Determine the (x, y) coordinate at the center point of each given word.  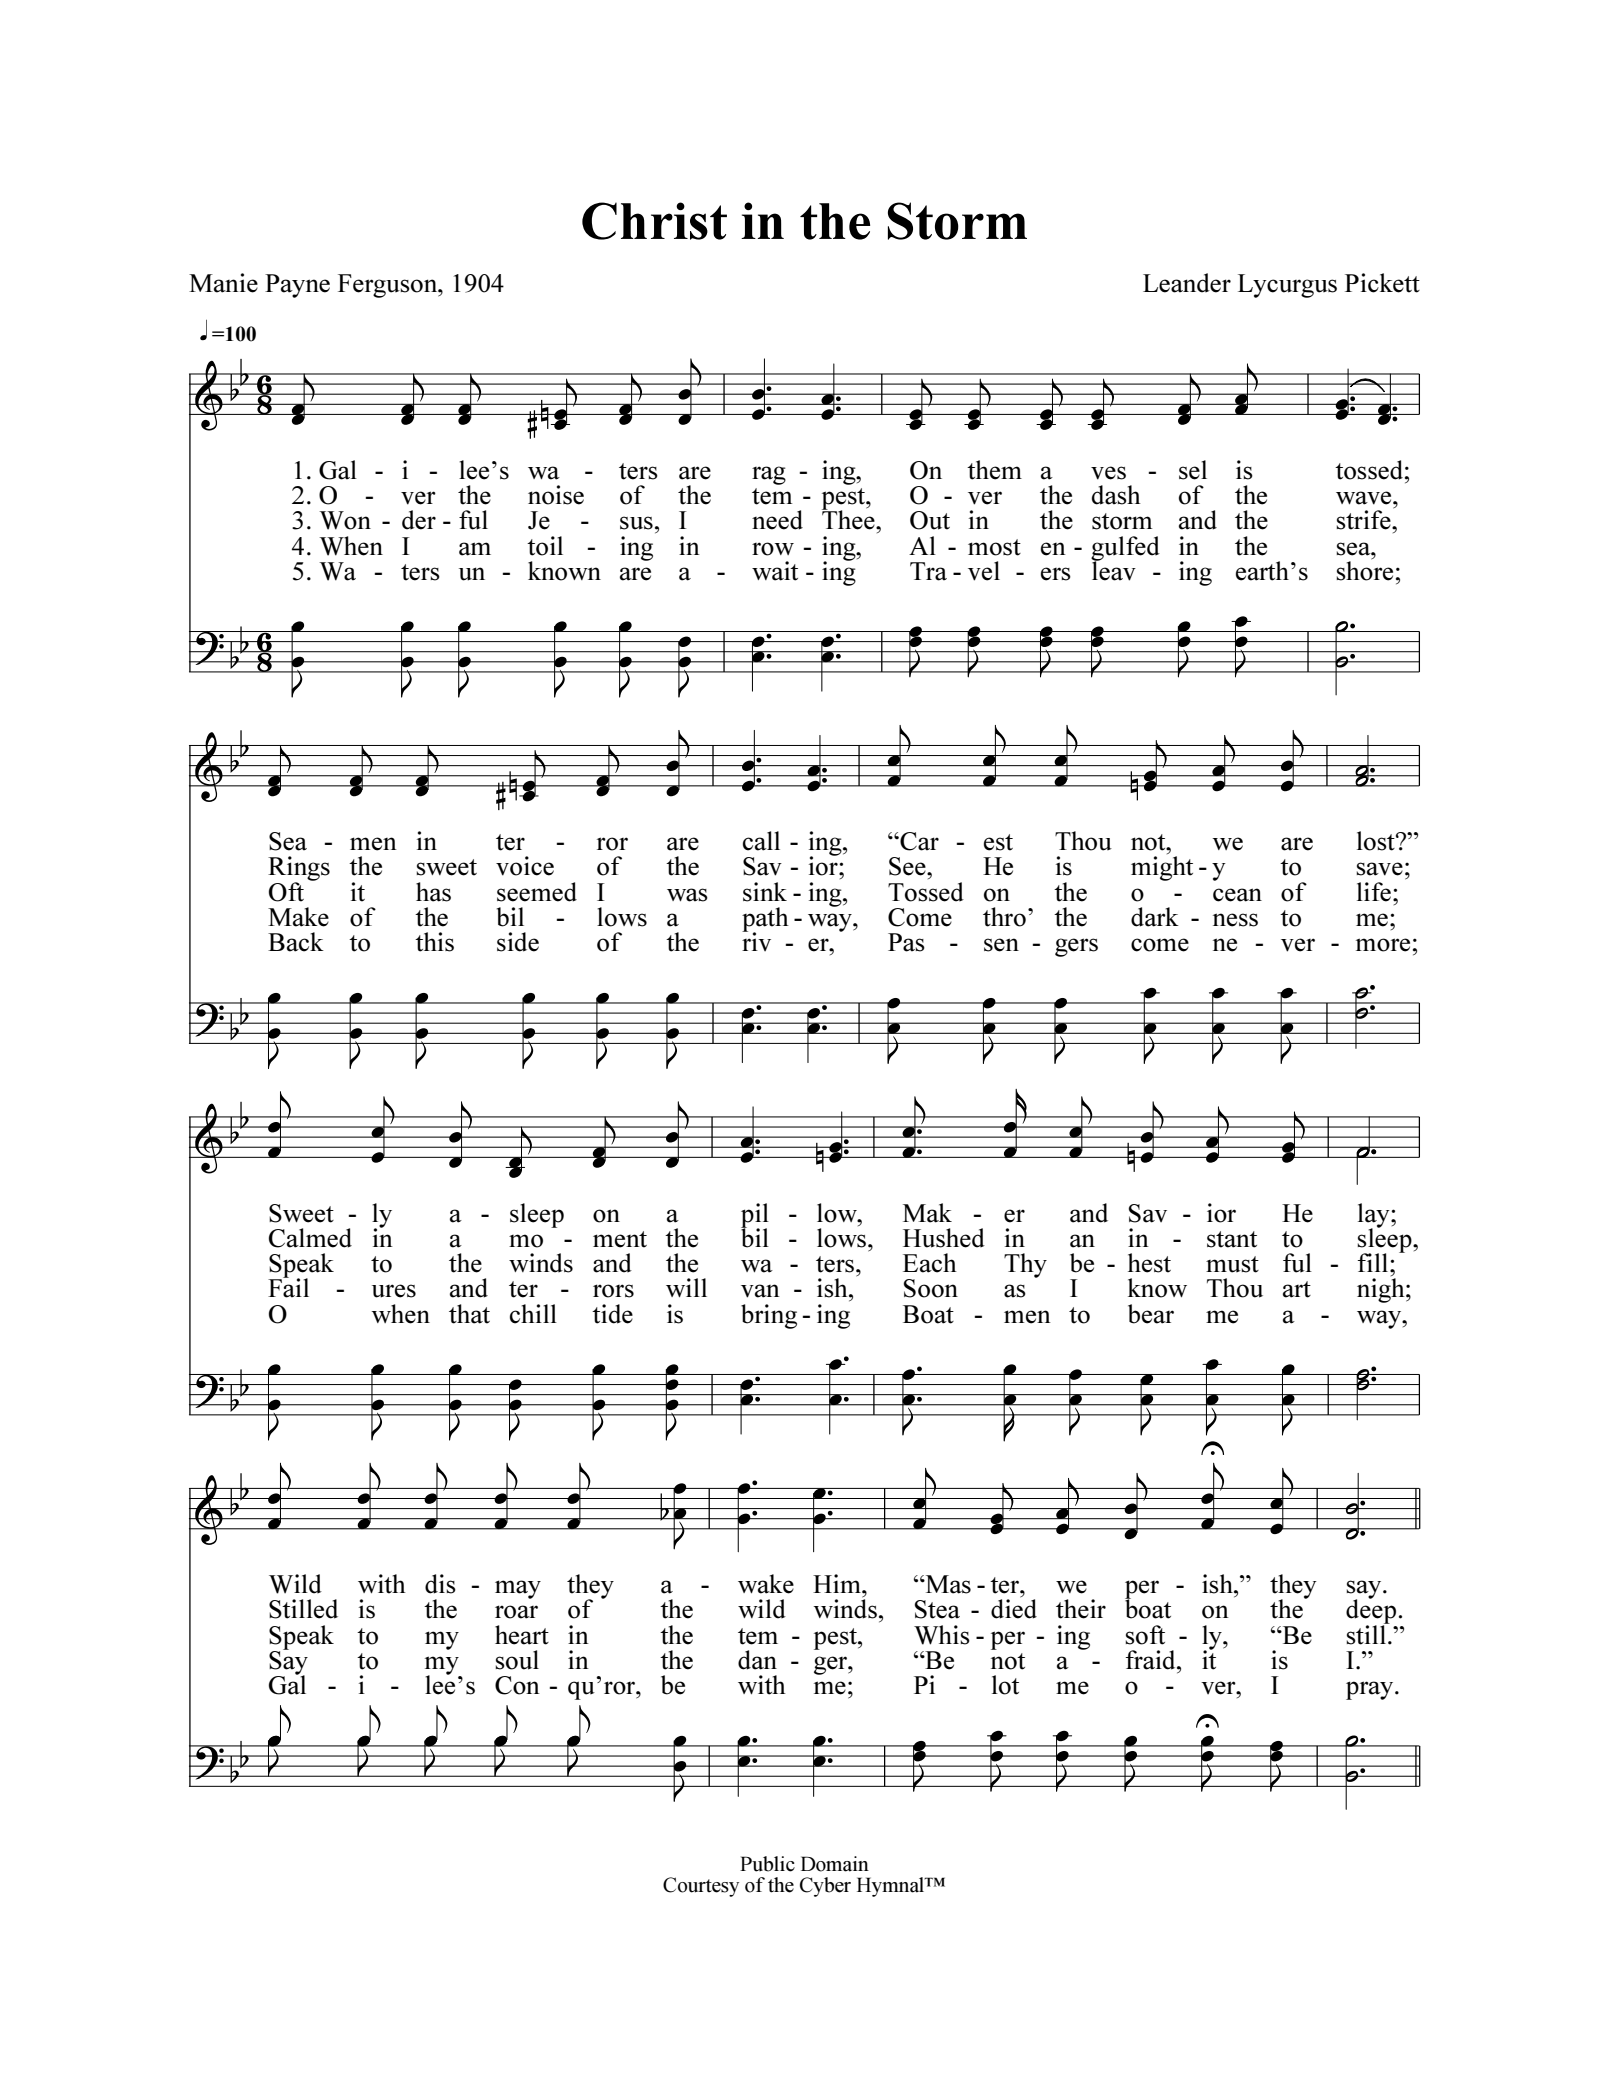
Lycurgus (1287, 286)
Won (345, 520)
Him (838, 1583)
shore (1364, 570)
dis (440, 1584)
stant (1232, 1239)
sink (765, 892)
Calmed (310, 1238)
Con (517, 1685)
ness (1235, 920)
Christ (654, 221)
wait (775, 571)
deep (1371, 1612)
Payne (297, 286)
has (433, 892)
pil (755, 1216)
